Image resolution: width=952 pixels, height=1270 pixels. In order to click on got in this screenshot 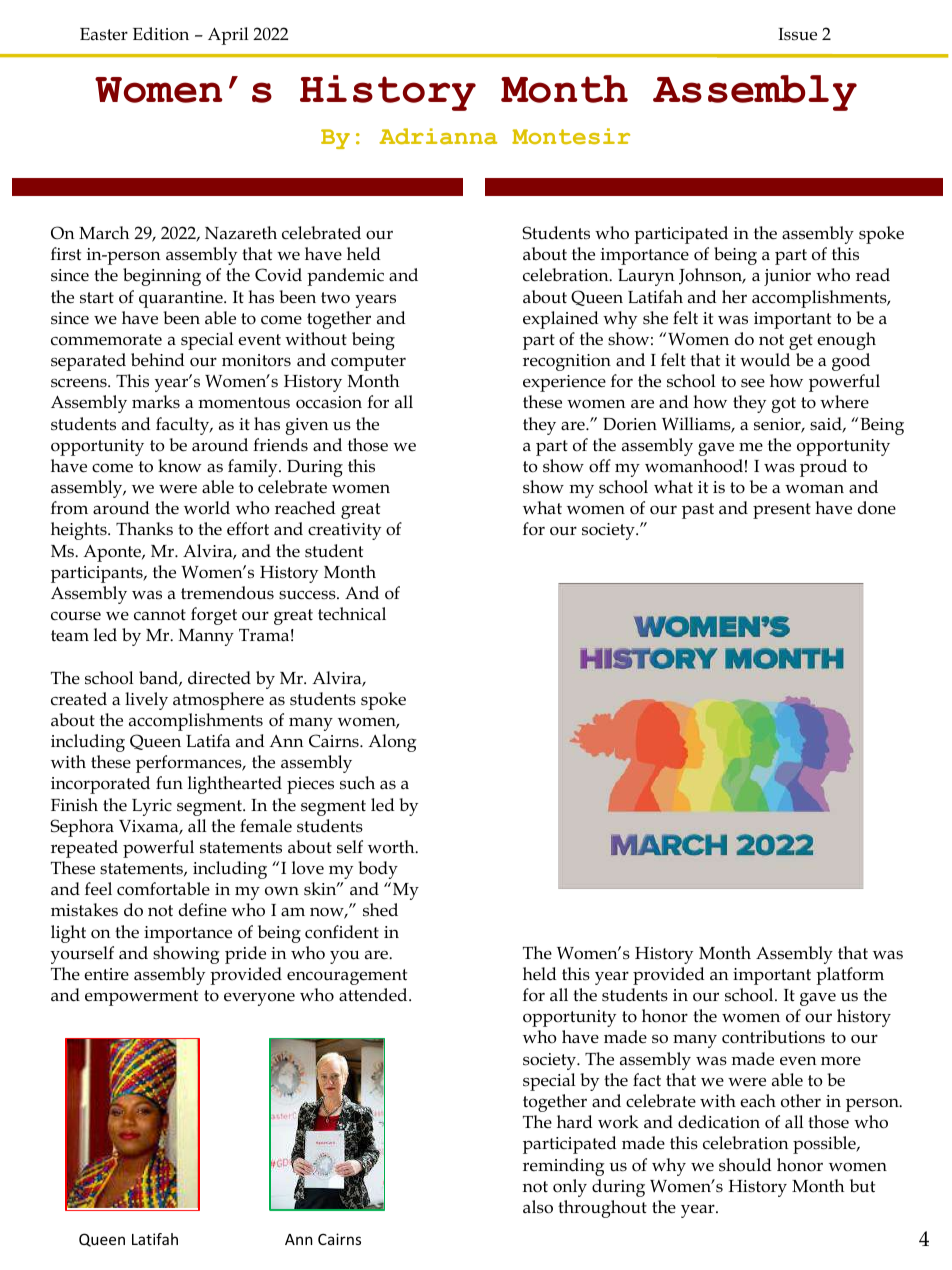, I will do `click(783, 405)`.
